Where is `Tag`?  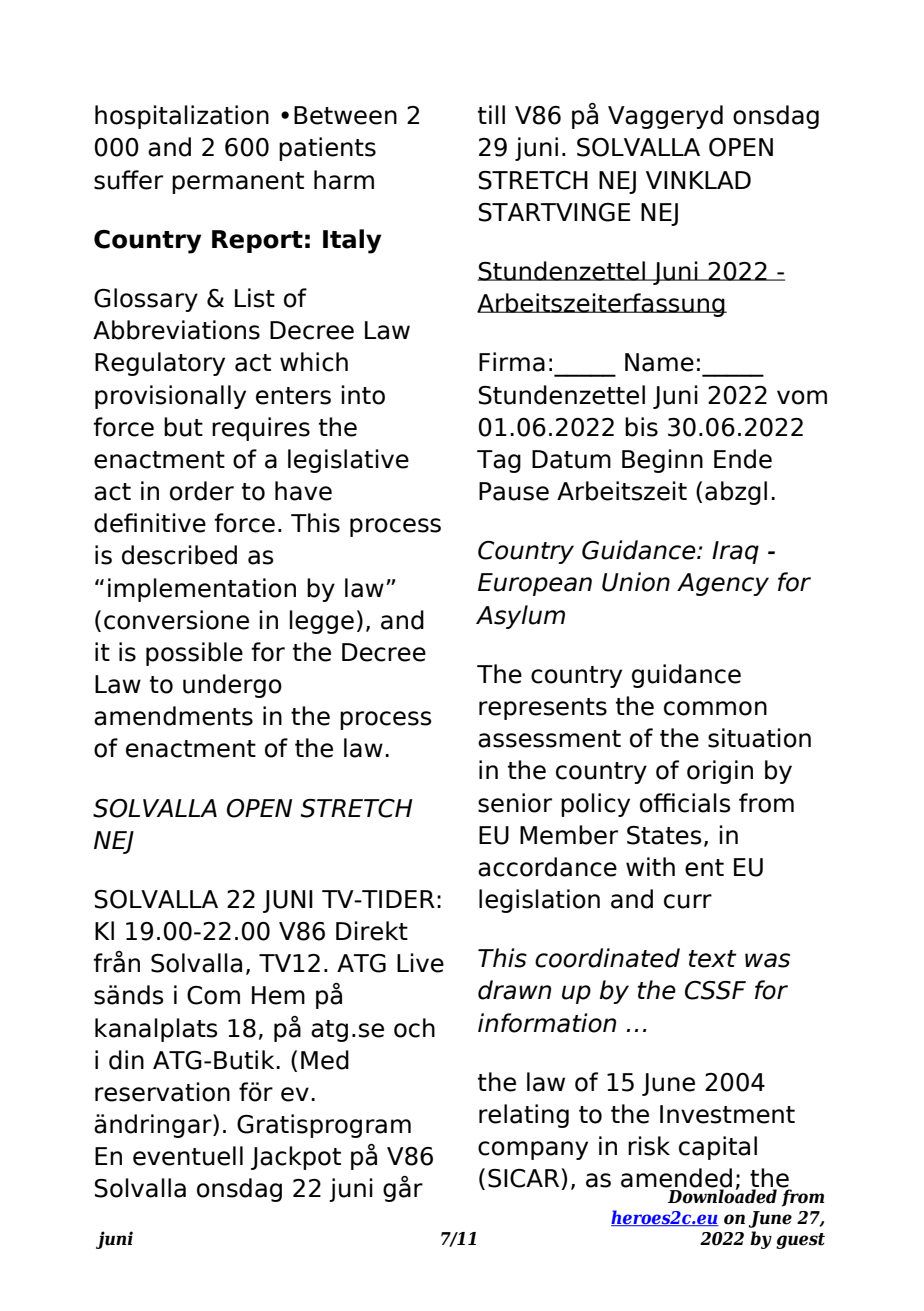
Tag is located at coordinates (499, 461).
